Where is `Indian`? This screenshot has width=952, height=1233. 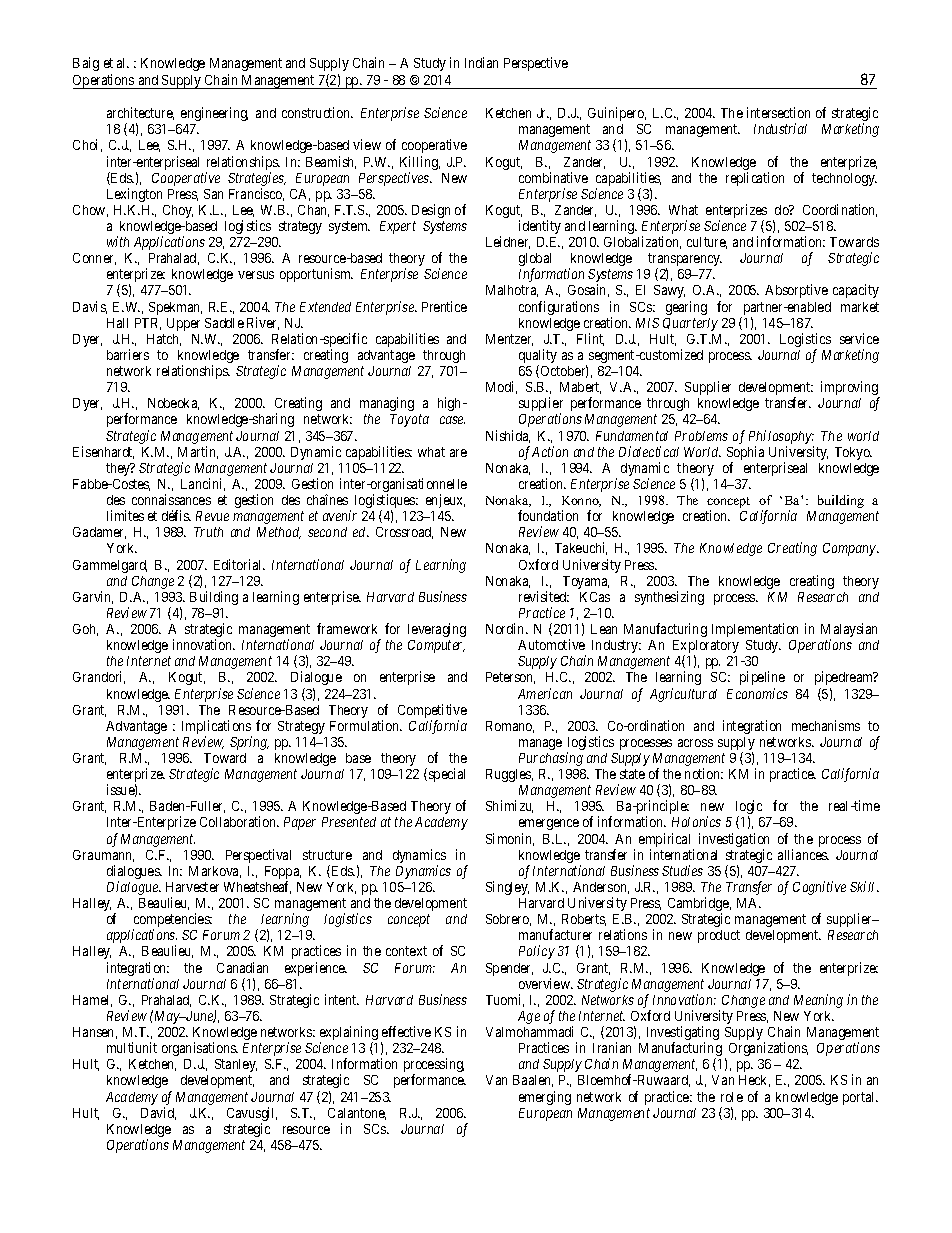 Indian is located at coordinates (481, 62).
